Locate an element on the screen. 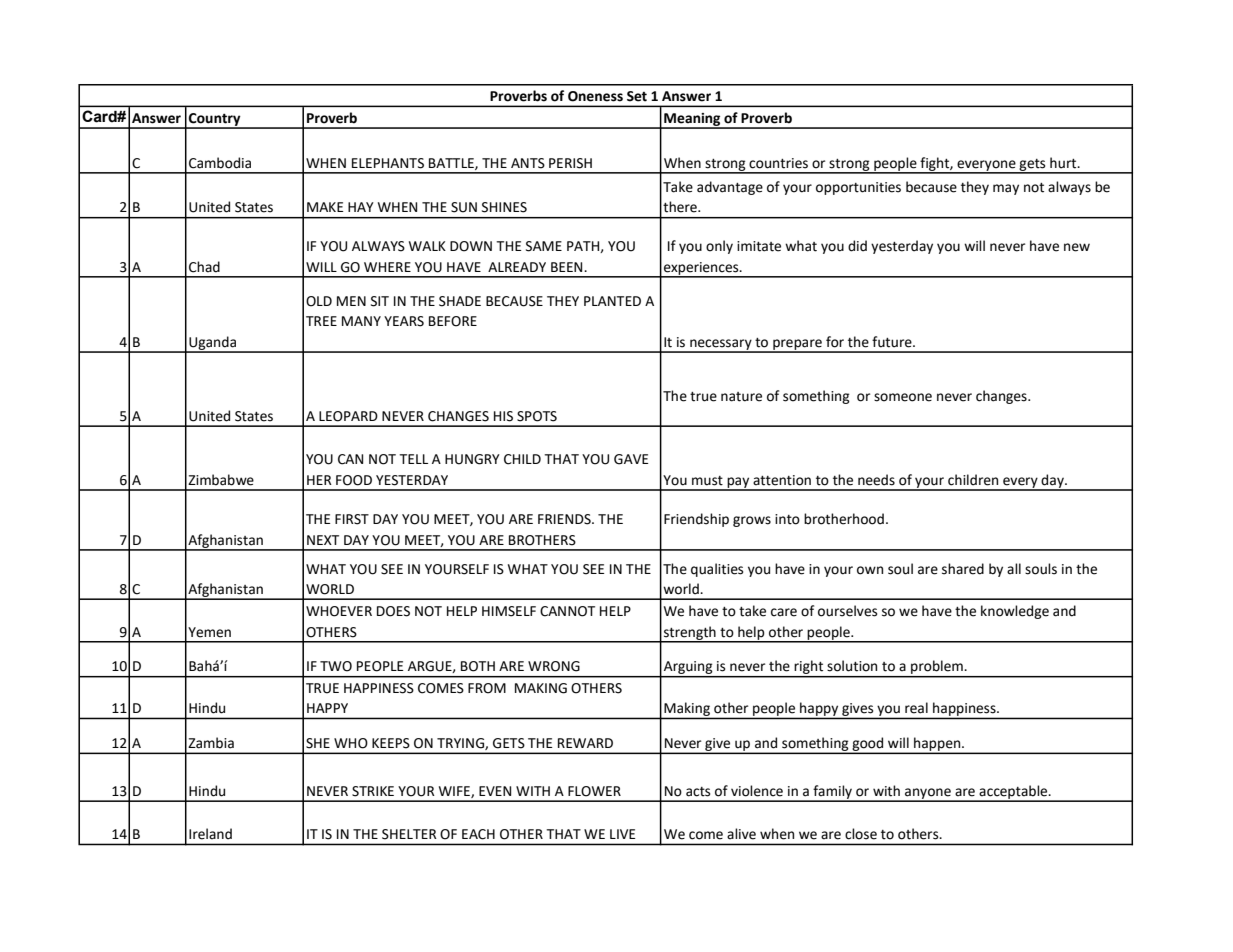 The width and height of the screenshot is (1233, 952). nature is located at coordinates (741, 397).
